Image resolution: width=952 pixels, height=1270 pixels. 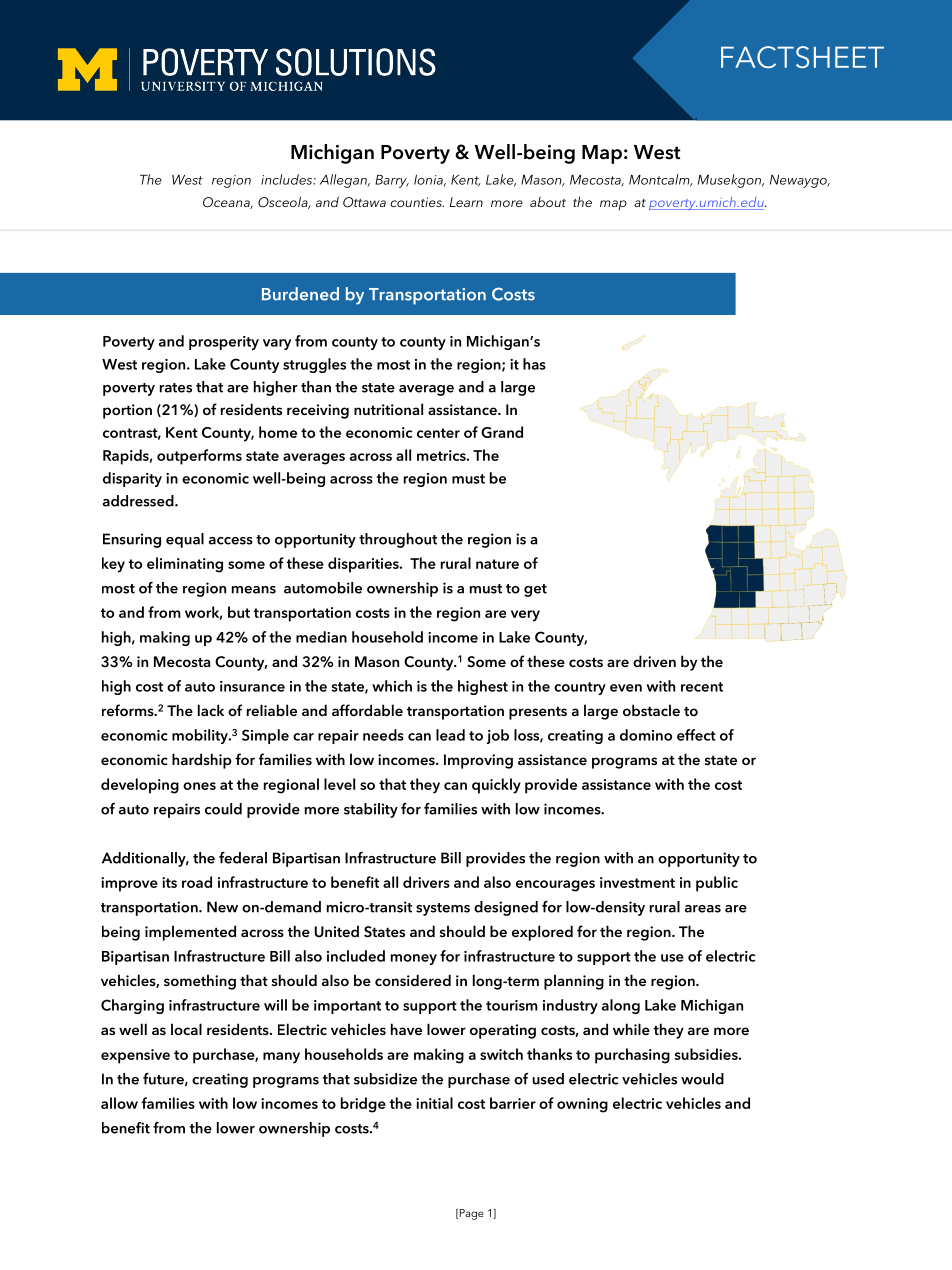 I want to click on subsidize, so click(x=385, y=1079).
